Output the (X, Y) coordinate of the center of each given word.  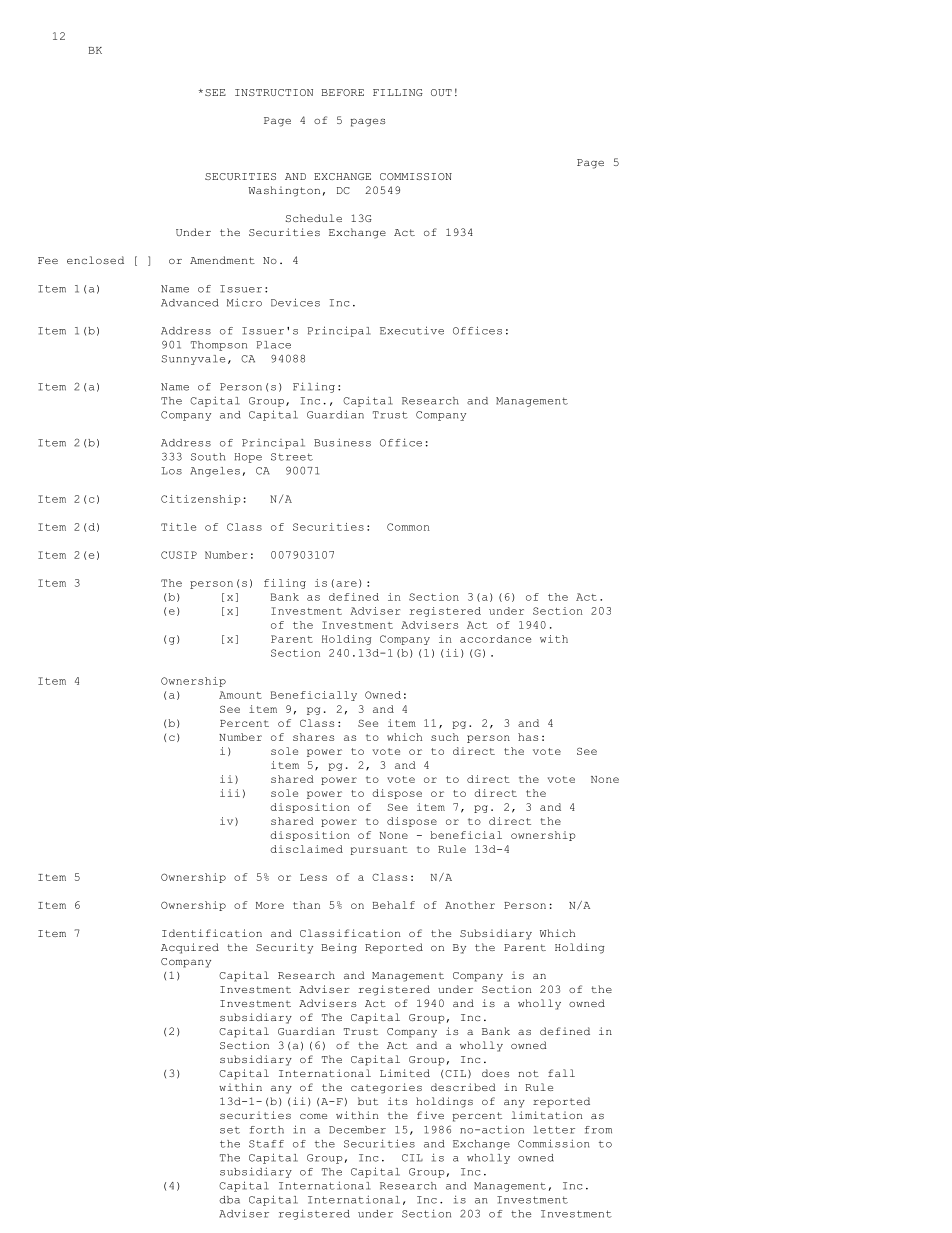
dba (229, 1200)
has (528, 737)
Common (408, 527)
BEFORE (342, 92)
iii (230, 793)
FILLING (398, 92)
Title (178, 527)
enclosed (95, 260)
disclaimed (306, 849)
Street (292, 457)
